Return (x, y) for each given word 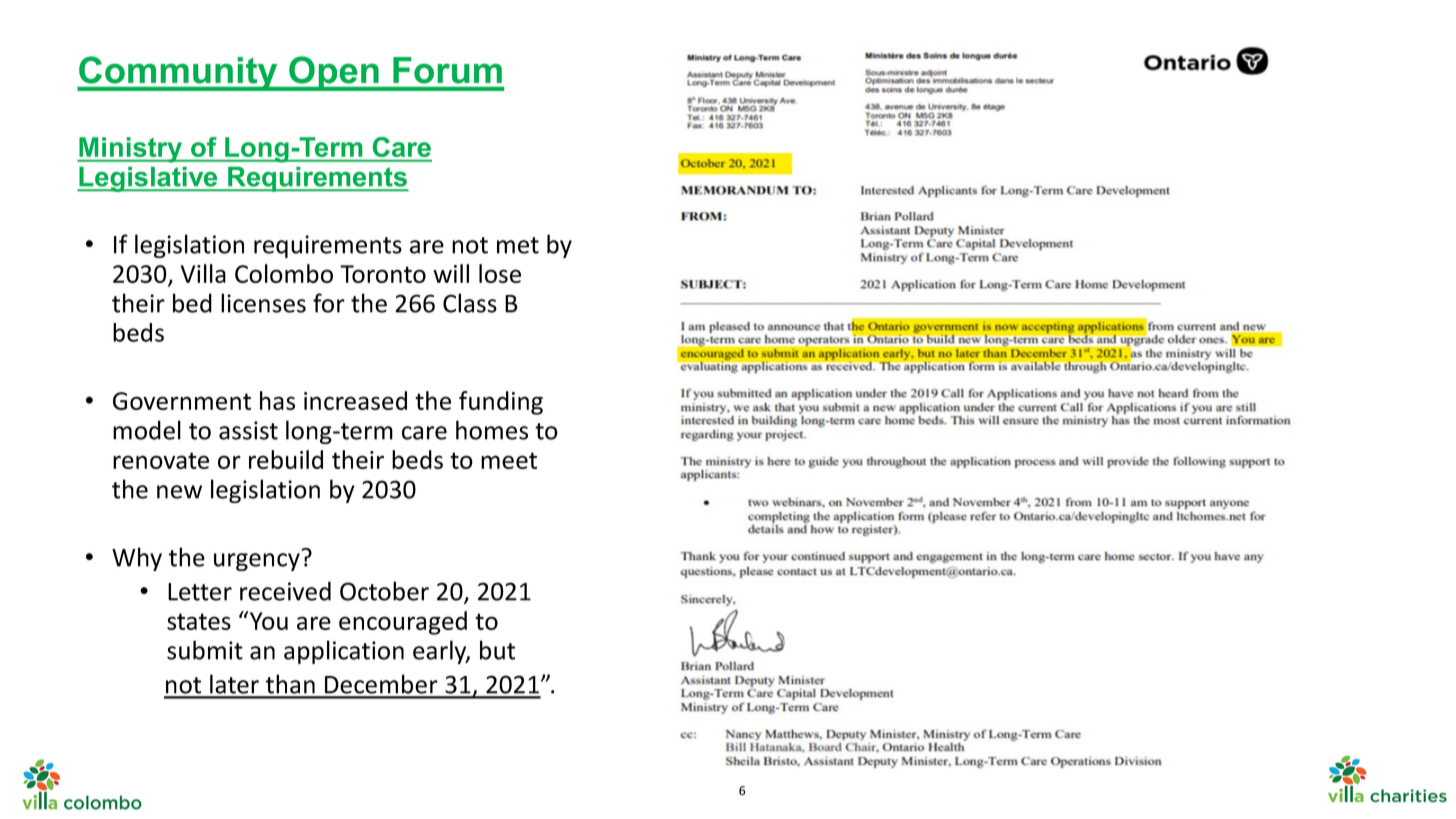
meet (509, 460)
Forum (447, 70)
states (199, 621)
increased (355, 400)
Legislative (148, 179)
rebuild (286, 459)
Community (178, 73)
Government (182, 401)
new (179, 492)
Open (334, 73)
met (518, 245)
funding (501, 403)
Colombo (284, 273)
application (344, 652)
